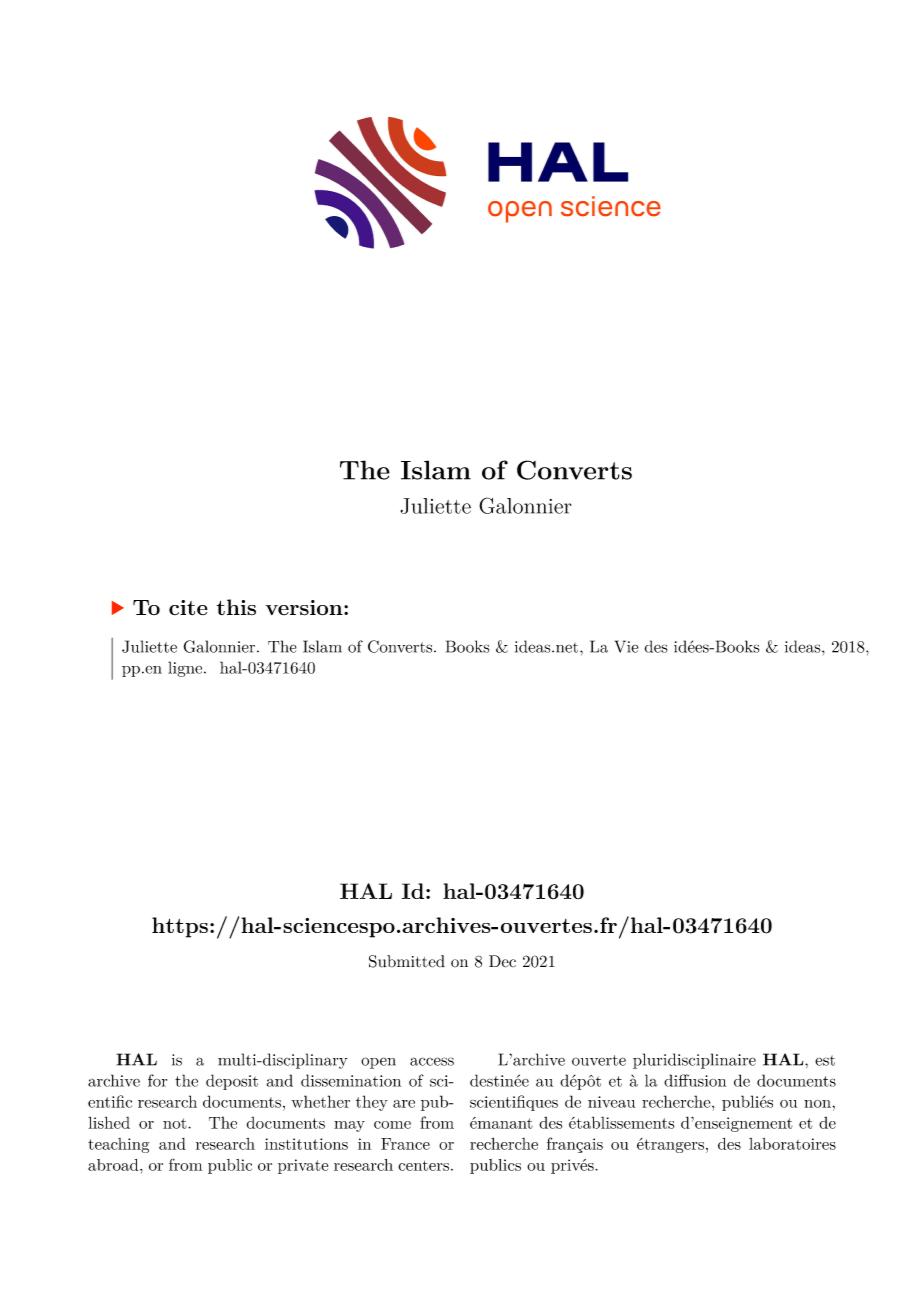 This page has height=1308, width=924. I want to click on Submitted, so click(407, 961).
